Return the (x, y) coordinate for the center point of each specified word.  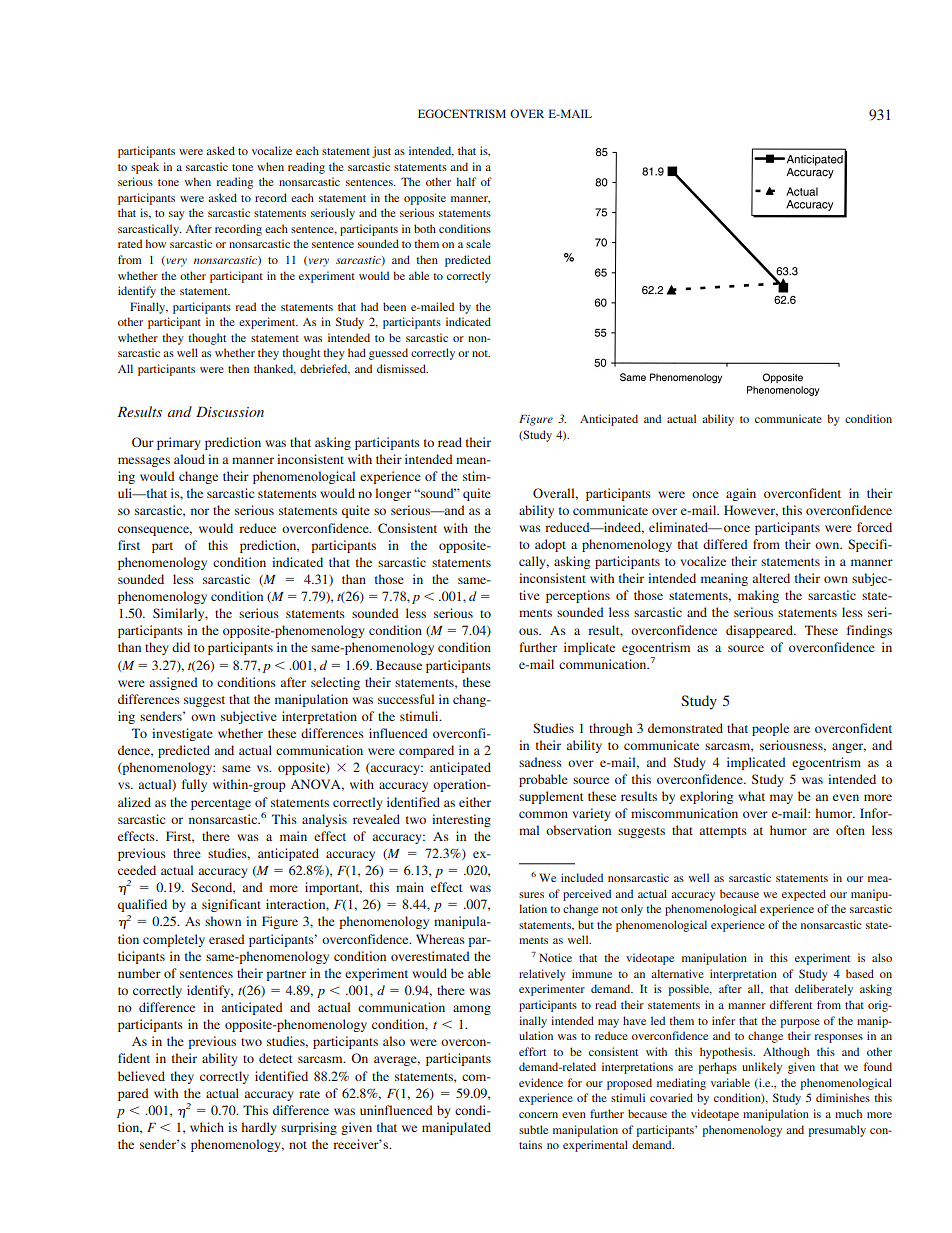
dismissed (402, 368)
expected (804, 895)
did (181, 647)
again (741, 494)
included (582, 877)
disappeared (760, 631)
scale (478, 243)
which (207, 1127)
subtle (533, 1129)
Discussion (230, 412)
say (177, 215)
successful (406, 699)
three (187, 853)
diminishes (843, 1097)
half (466, 181)
